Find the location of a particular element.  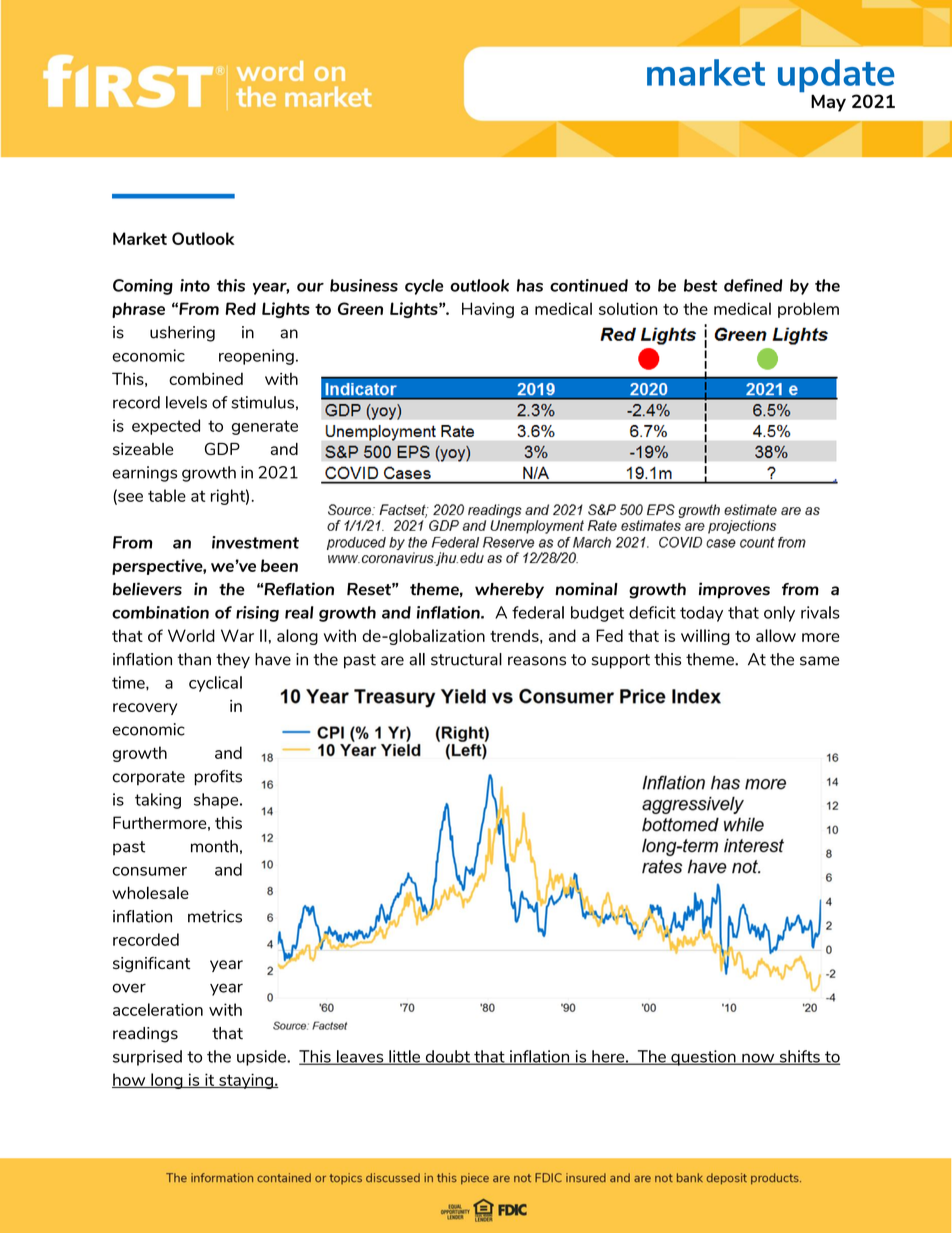

improves is located at coordinates (734, 590).
